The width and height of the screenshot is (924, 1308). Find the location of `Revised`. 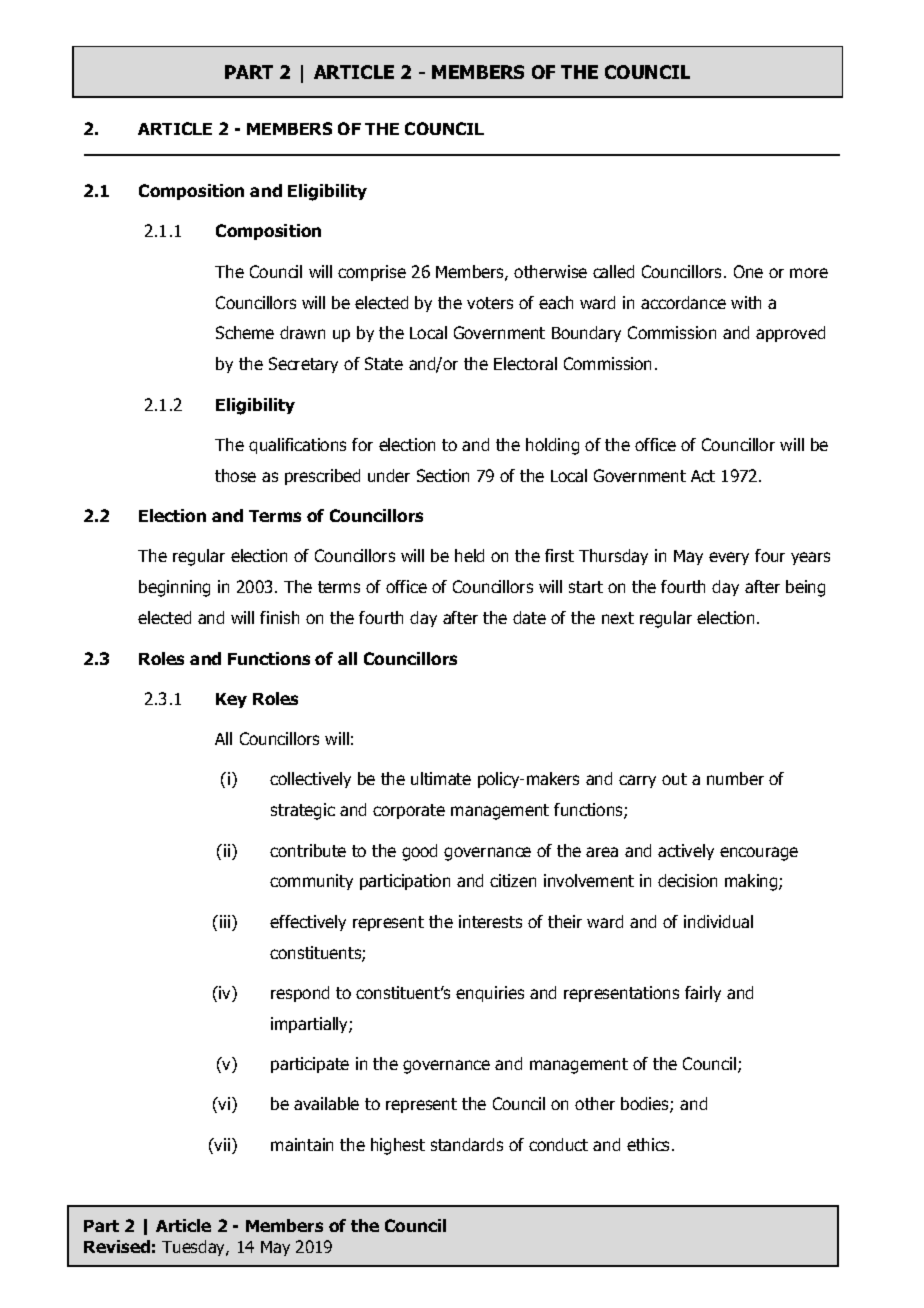

Revised is located at coordinates (117, 1246).
